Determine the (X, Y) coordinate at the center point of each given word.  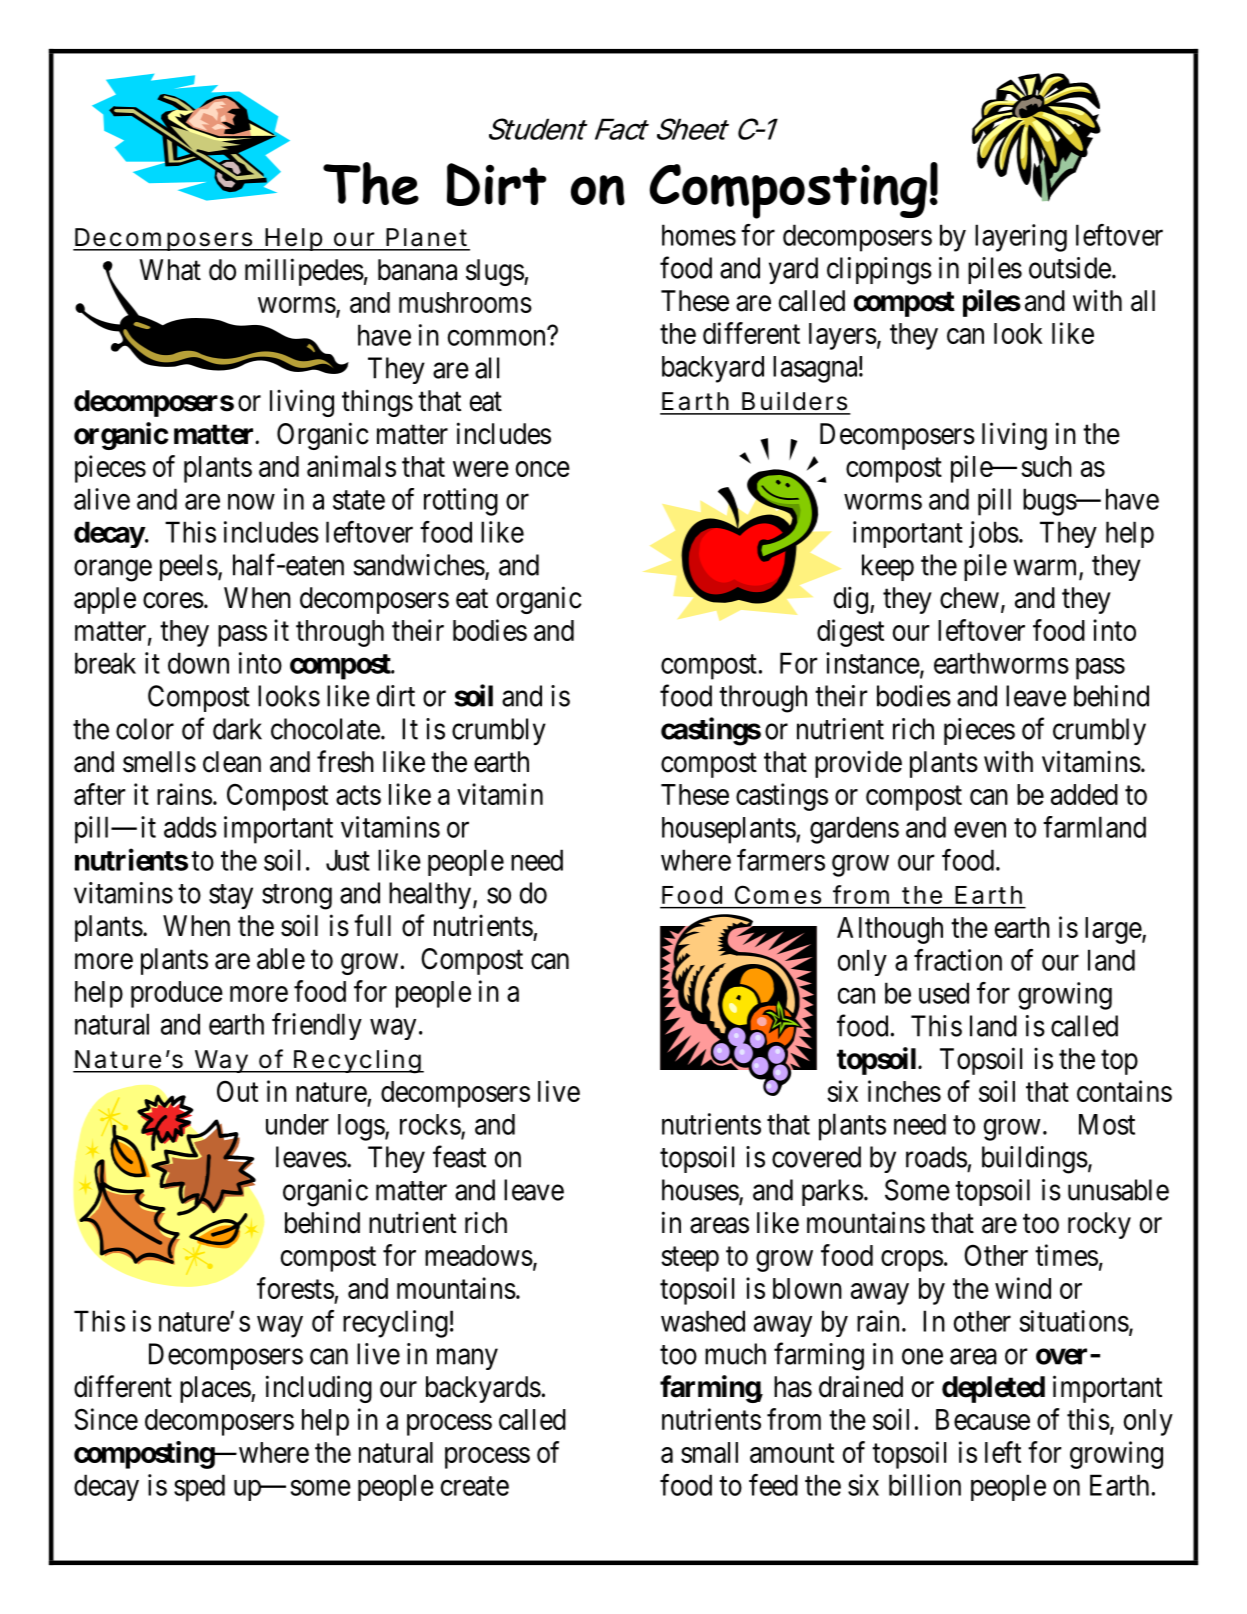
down (198, 663)
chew (969, 598)
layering (1021, 238)
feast (459, 1156)
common (496, 338)
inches (904, 1091)
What (170, 270)
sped (199, 1488)
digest (850, 633)
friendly (317, 1026)
